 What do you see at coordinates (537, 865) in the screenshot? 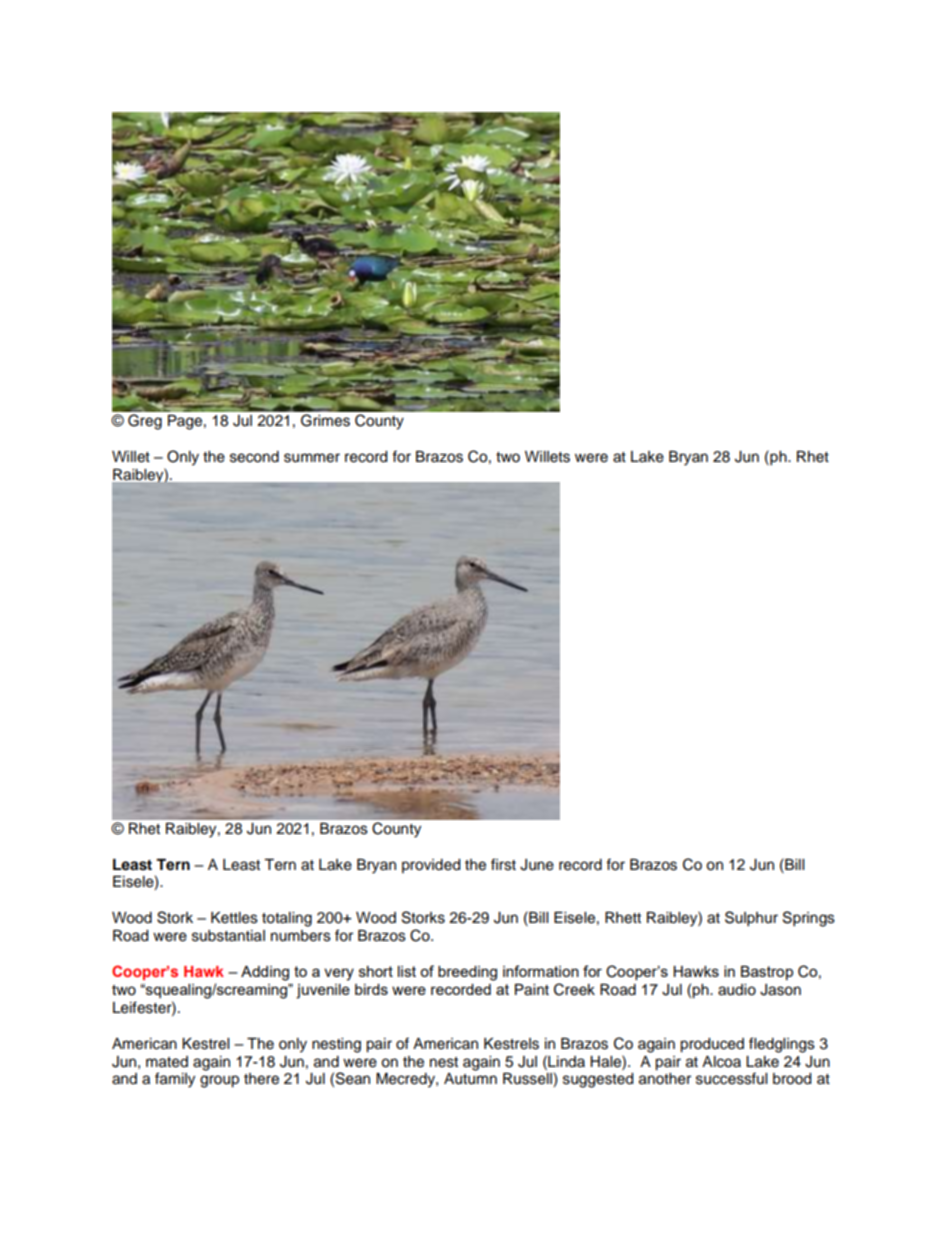
I see `June` at bounding box center [537, 865].
